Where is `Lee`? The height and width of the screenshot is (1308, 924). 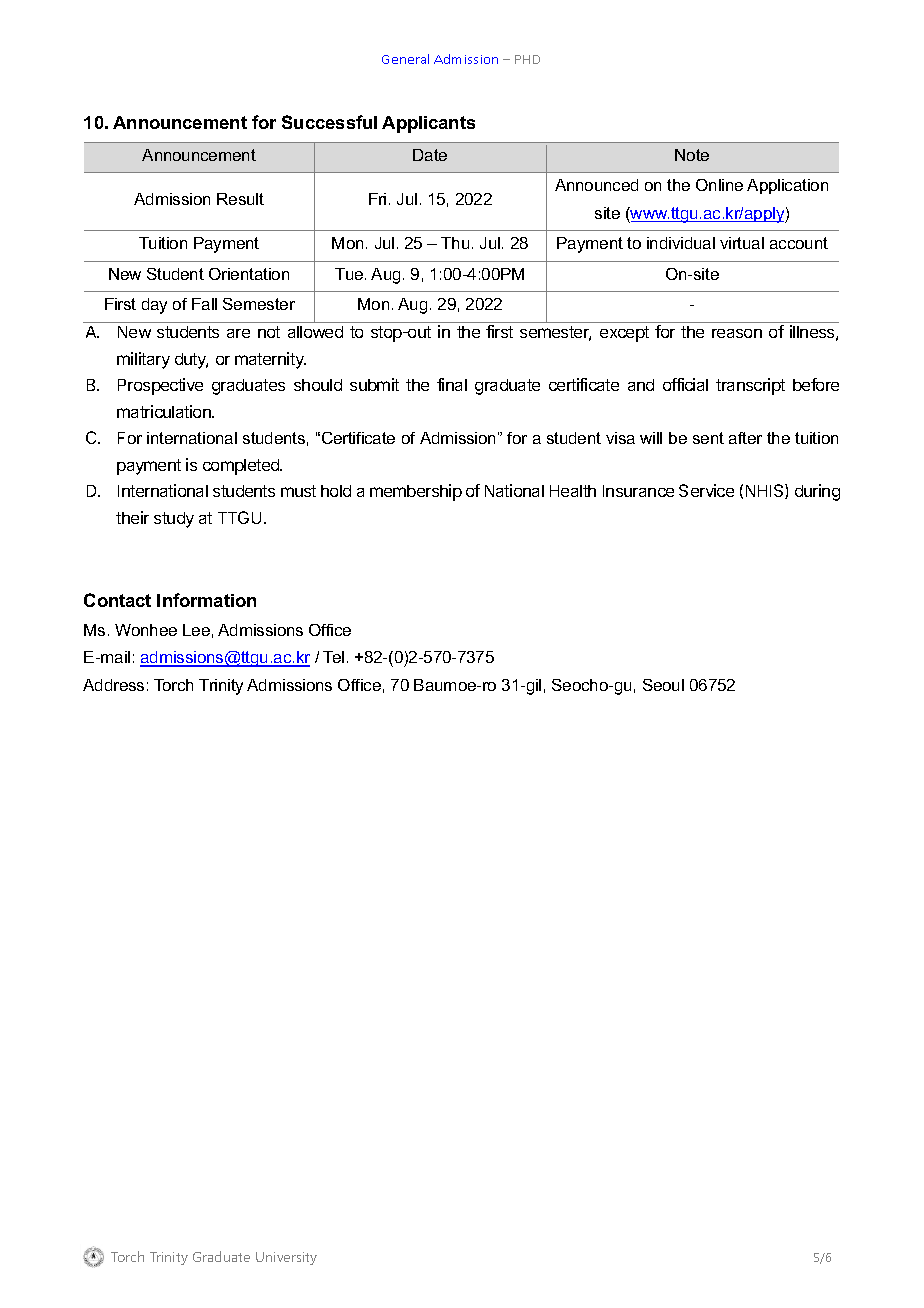
Lee is located at coordinates (196, 630).
